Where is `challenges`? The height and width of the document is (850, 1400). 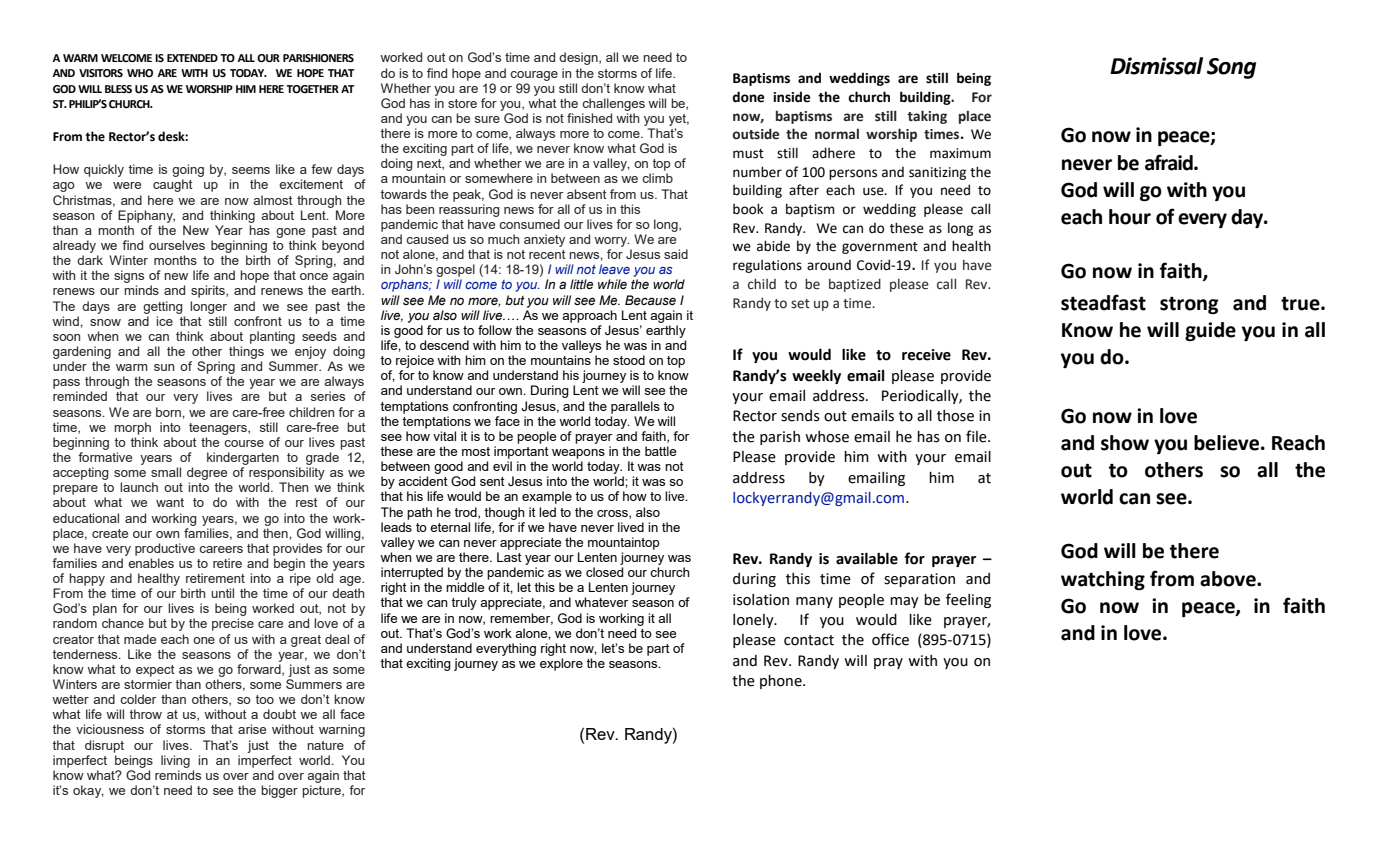
challenges is located at coordinates (613, 104).
